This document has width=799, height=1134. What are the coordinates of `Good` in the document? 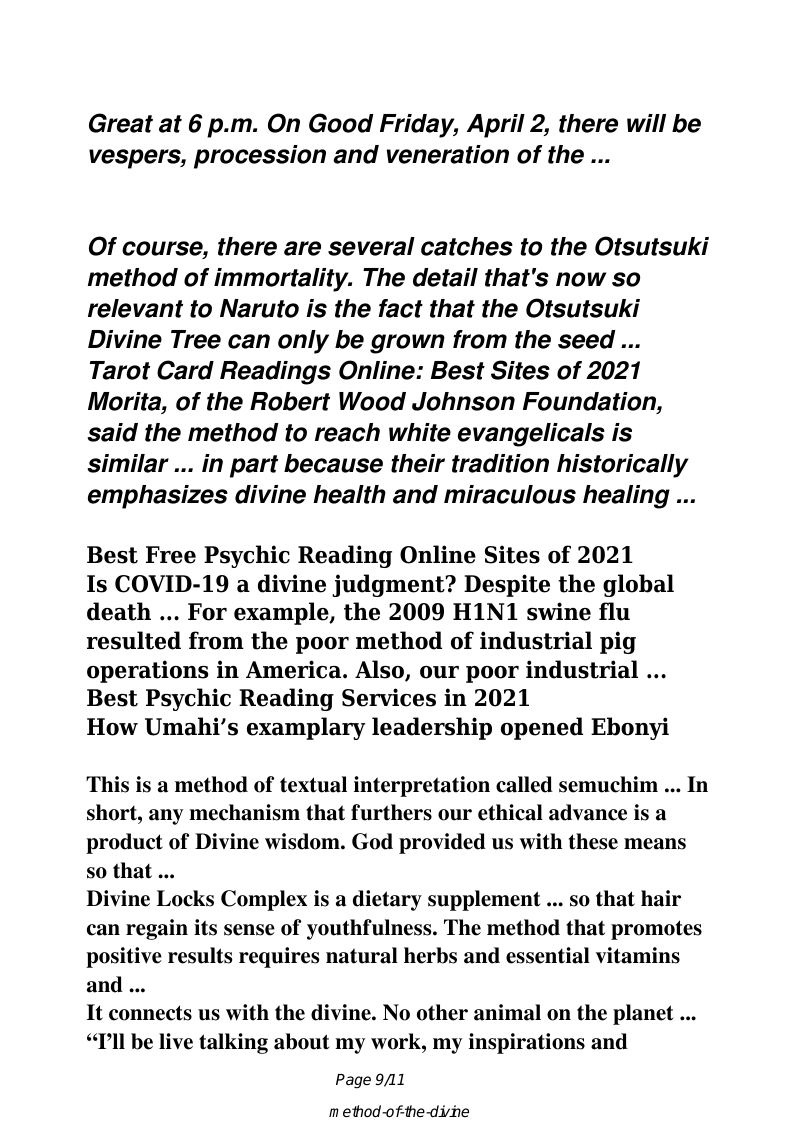 It's located at (341, 123).
